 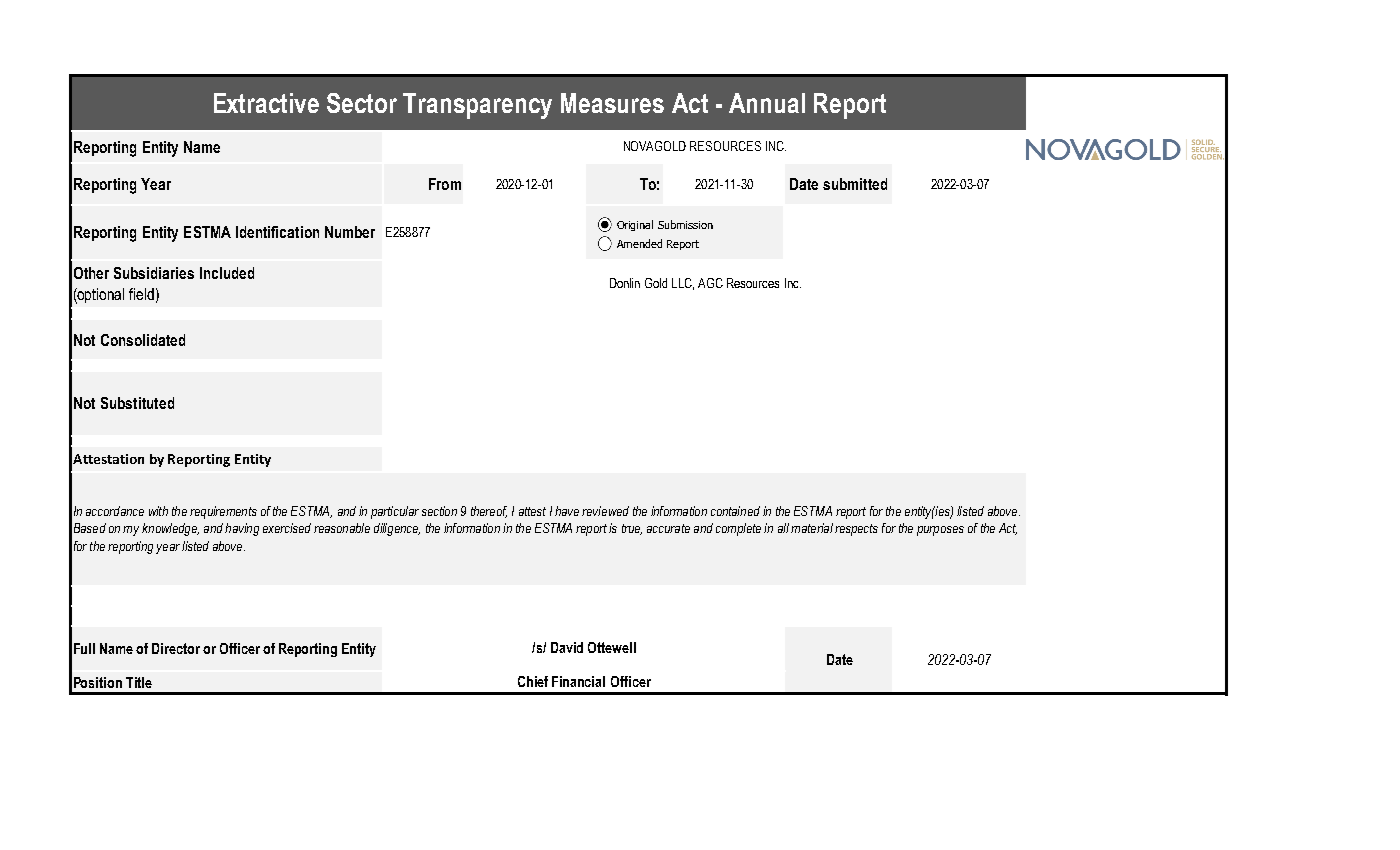 I want to click on Substituted, so click(x=137, y=403).
